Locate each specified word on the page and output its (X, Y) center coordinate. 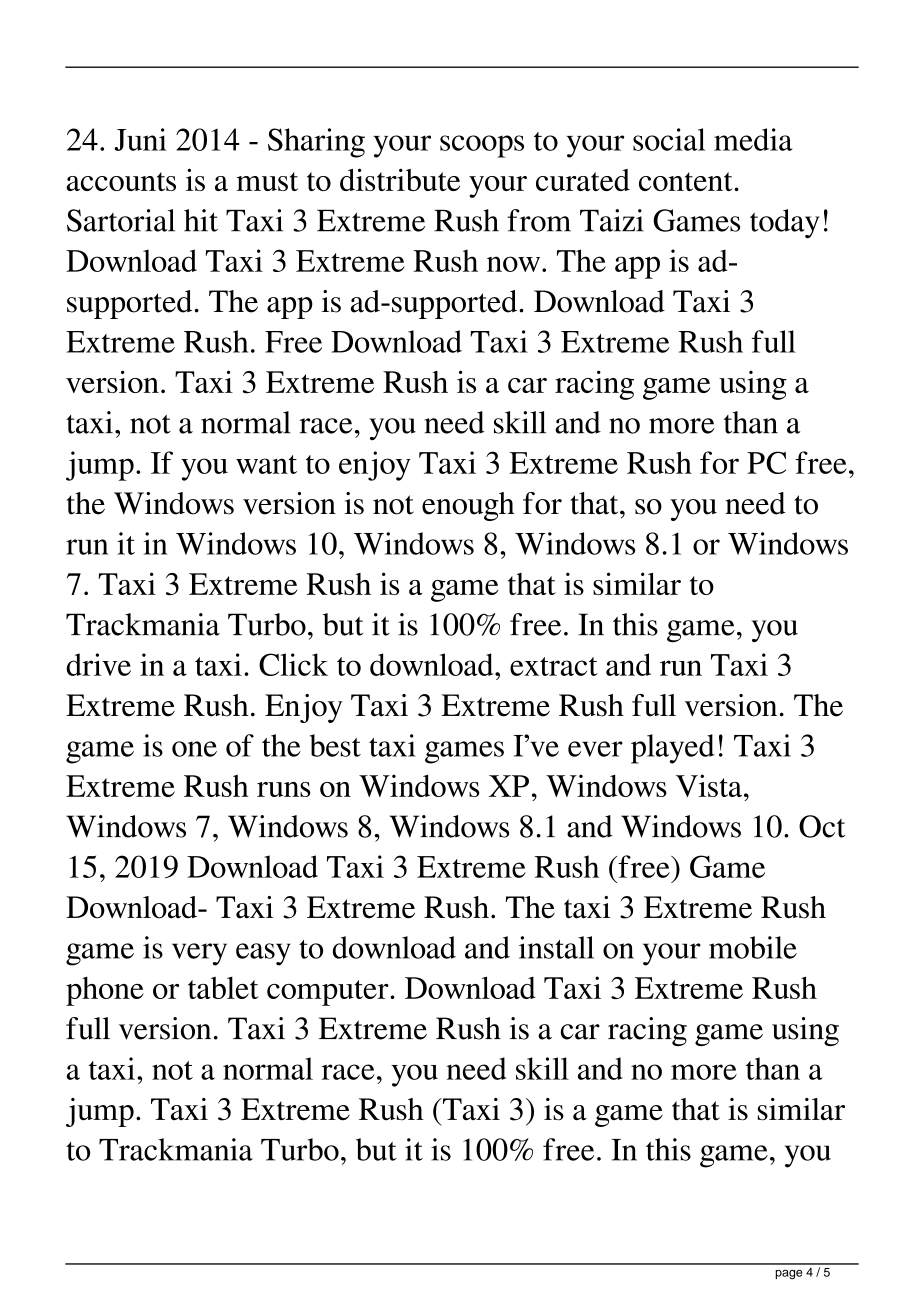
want (266, 464)
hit (201, 220)
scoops (482, 146)
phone (105, 991)
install (556, 947)
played (673, 749)
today (785, 224)
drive (99, 664)
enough (468, 506)
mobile (753, 947)
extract (554, 666)
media (753, 139)
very (199, 954)
